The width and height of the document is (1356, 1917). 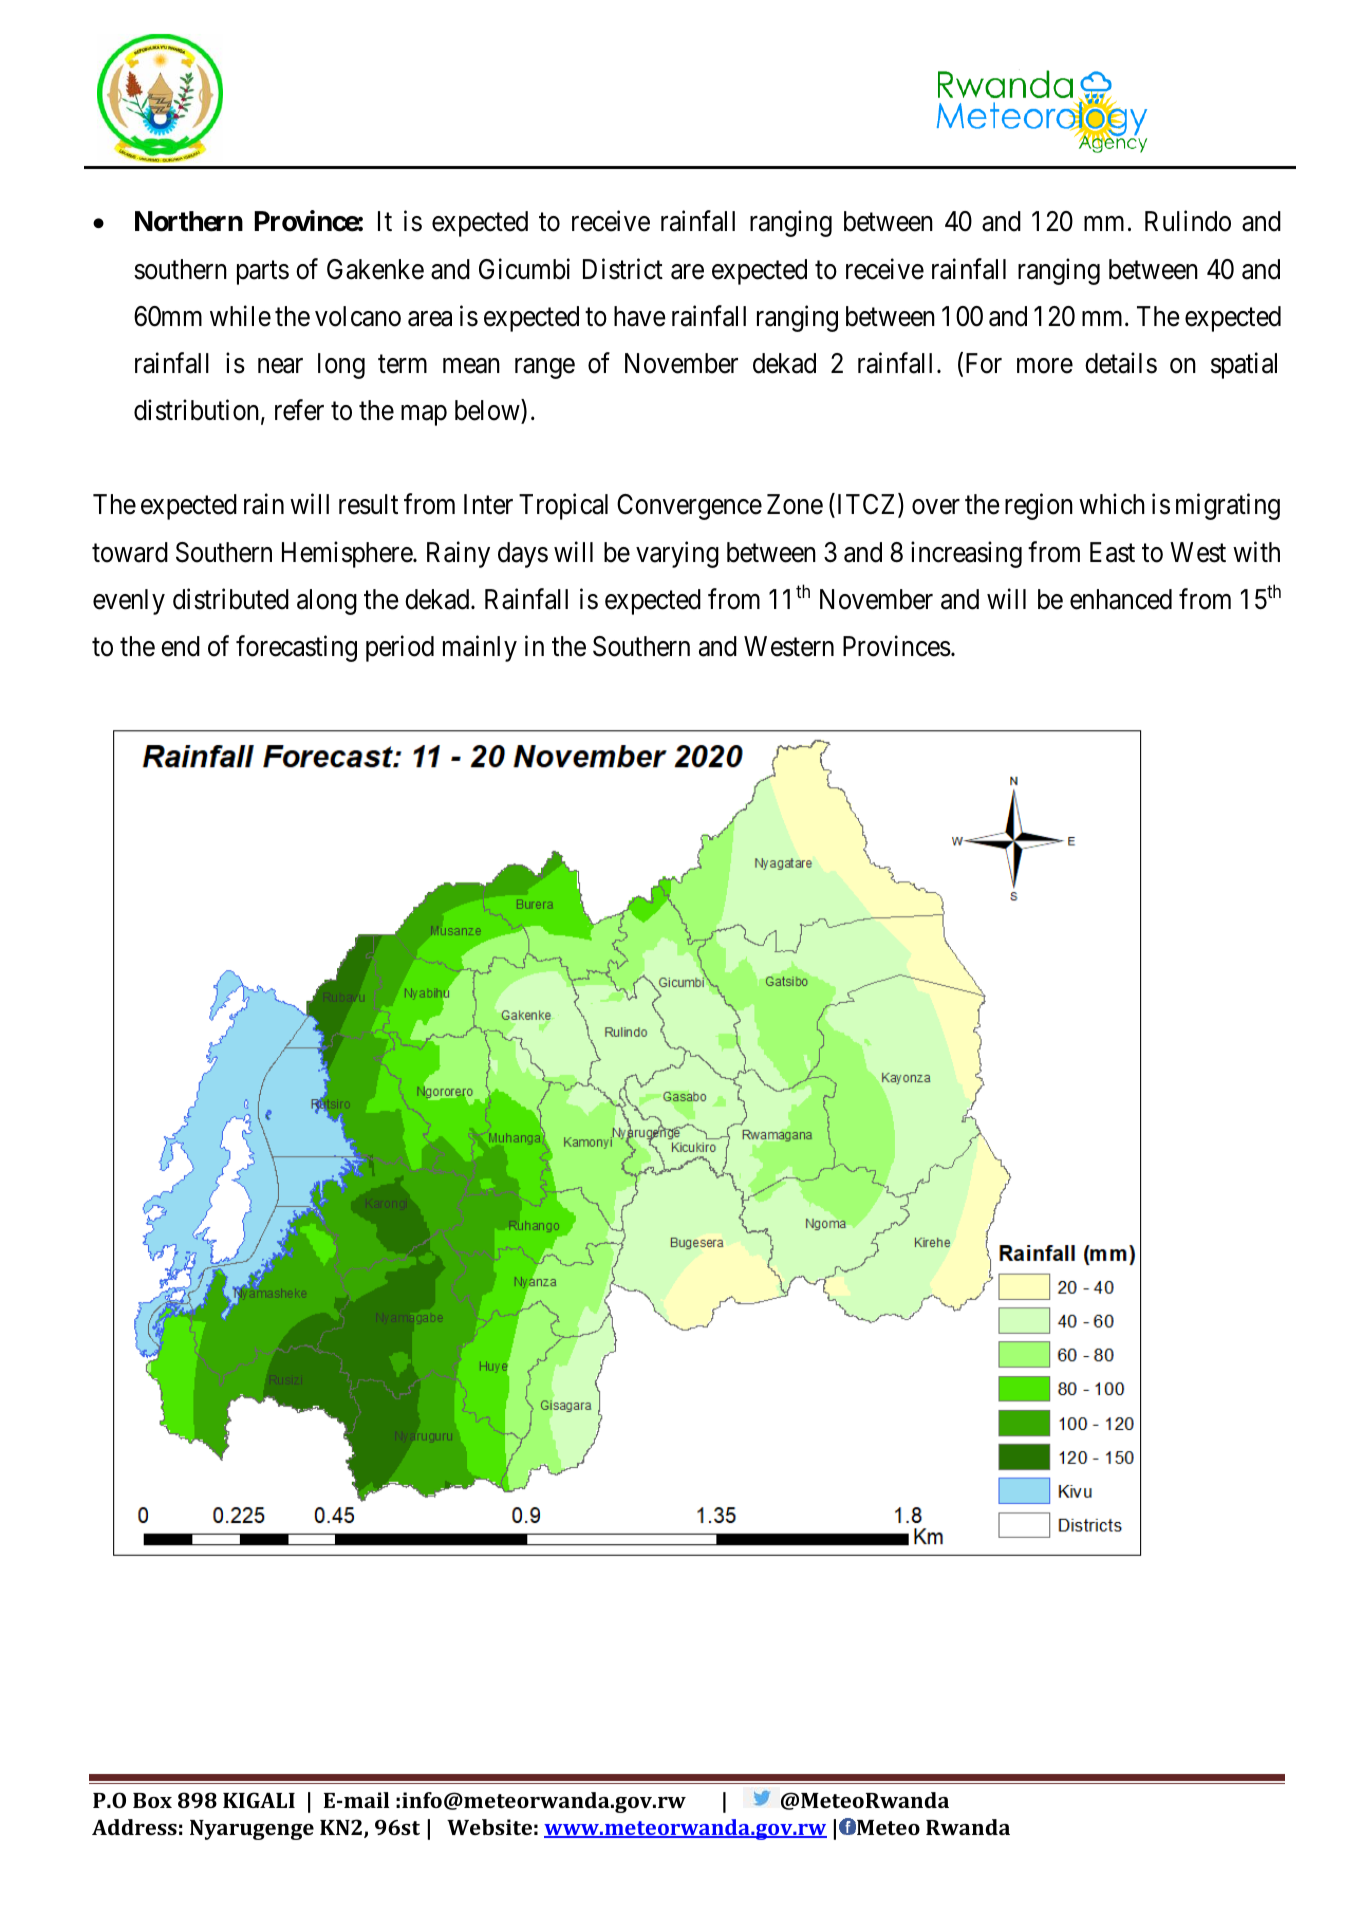 I want to click on District, so click(x=623, y=269).
